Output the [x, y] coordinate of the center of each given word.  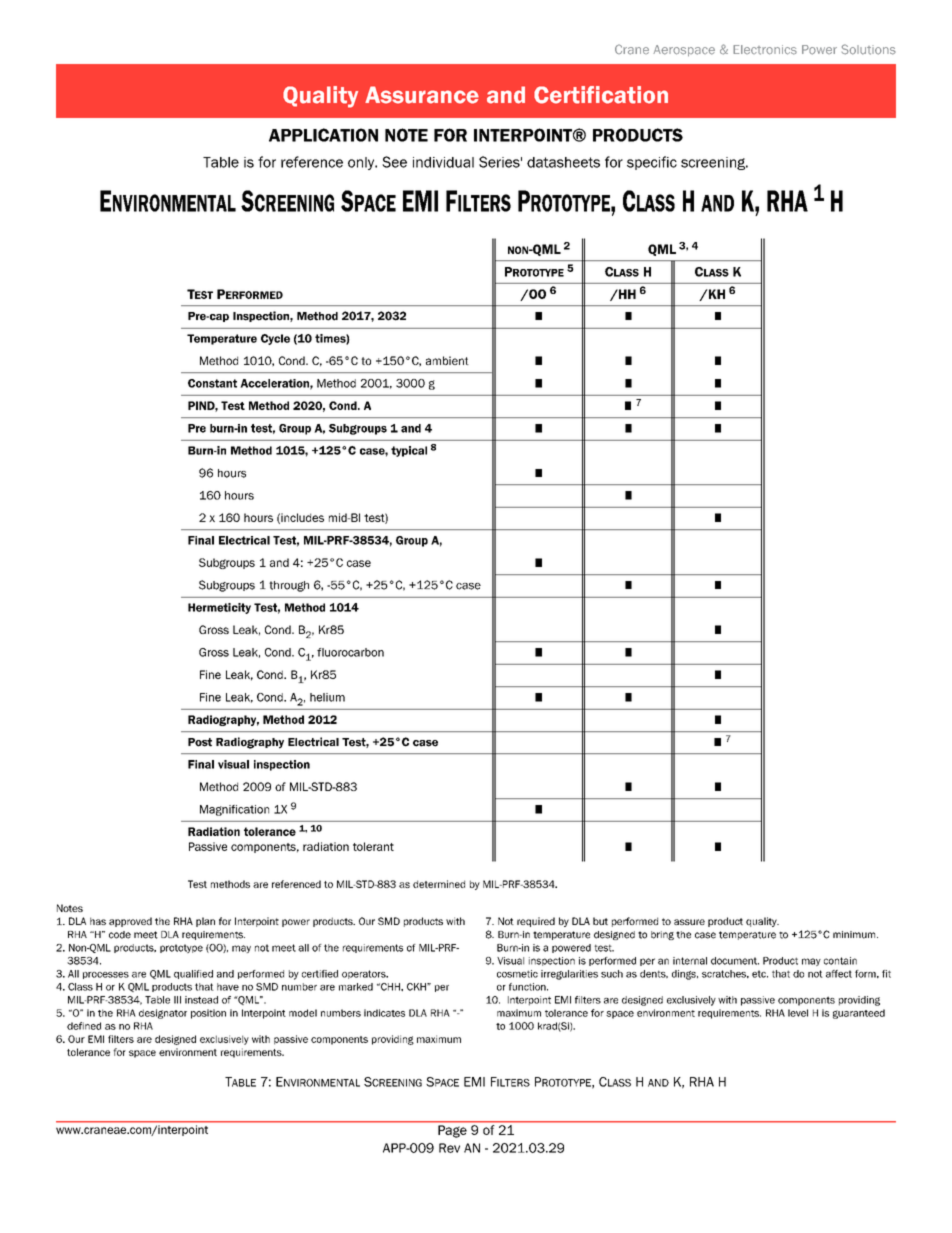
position [208, 1014]
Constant [212, 383]
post [200, 742]
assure [689, 922]
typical [409, 451]
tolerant [373, 846]
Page [452, 1131]
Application [323, 135]
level [798, 1013]
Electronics [765, 50]
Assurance [422, 95]
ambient [447, 360]
